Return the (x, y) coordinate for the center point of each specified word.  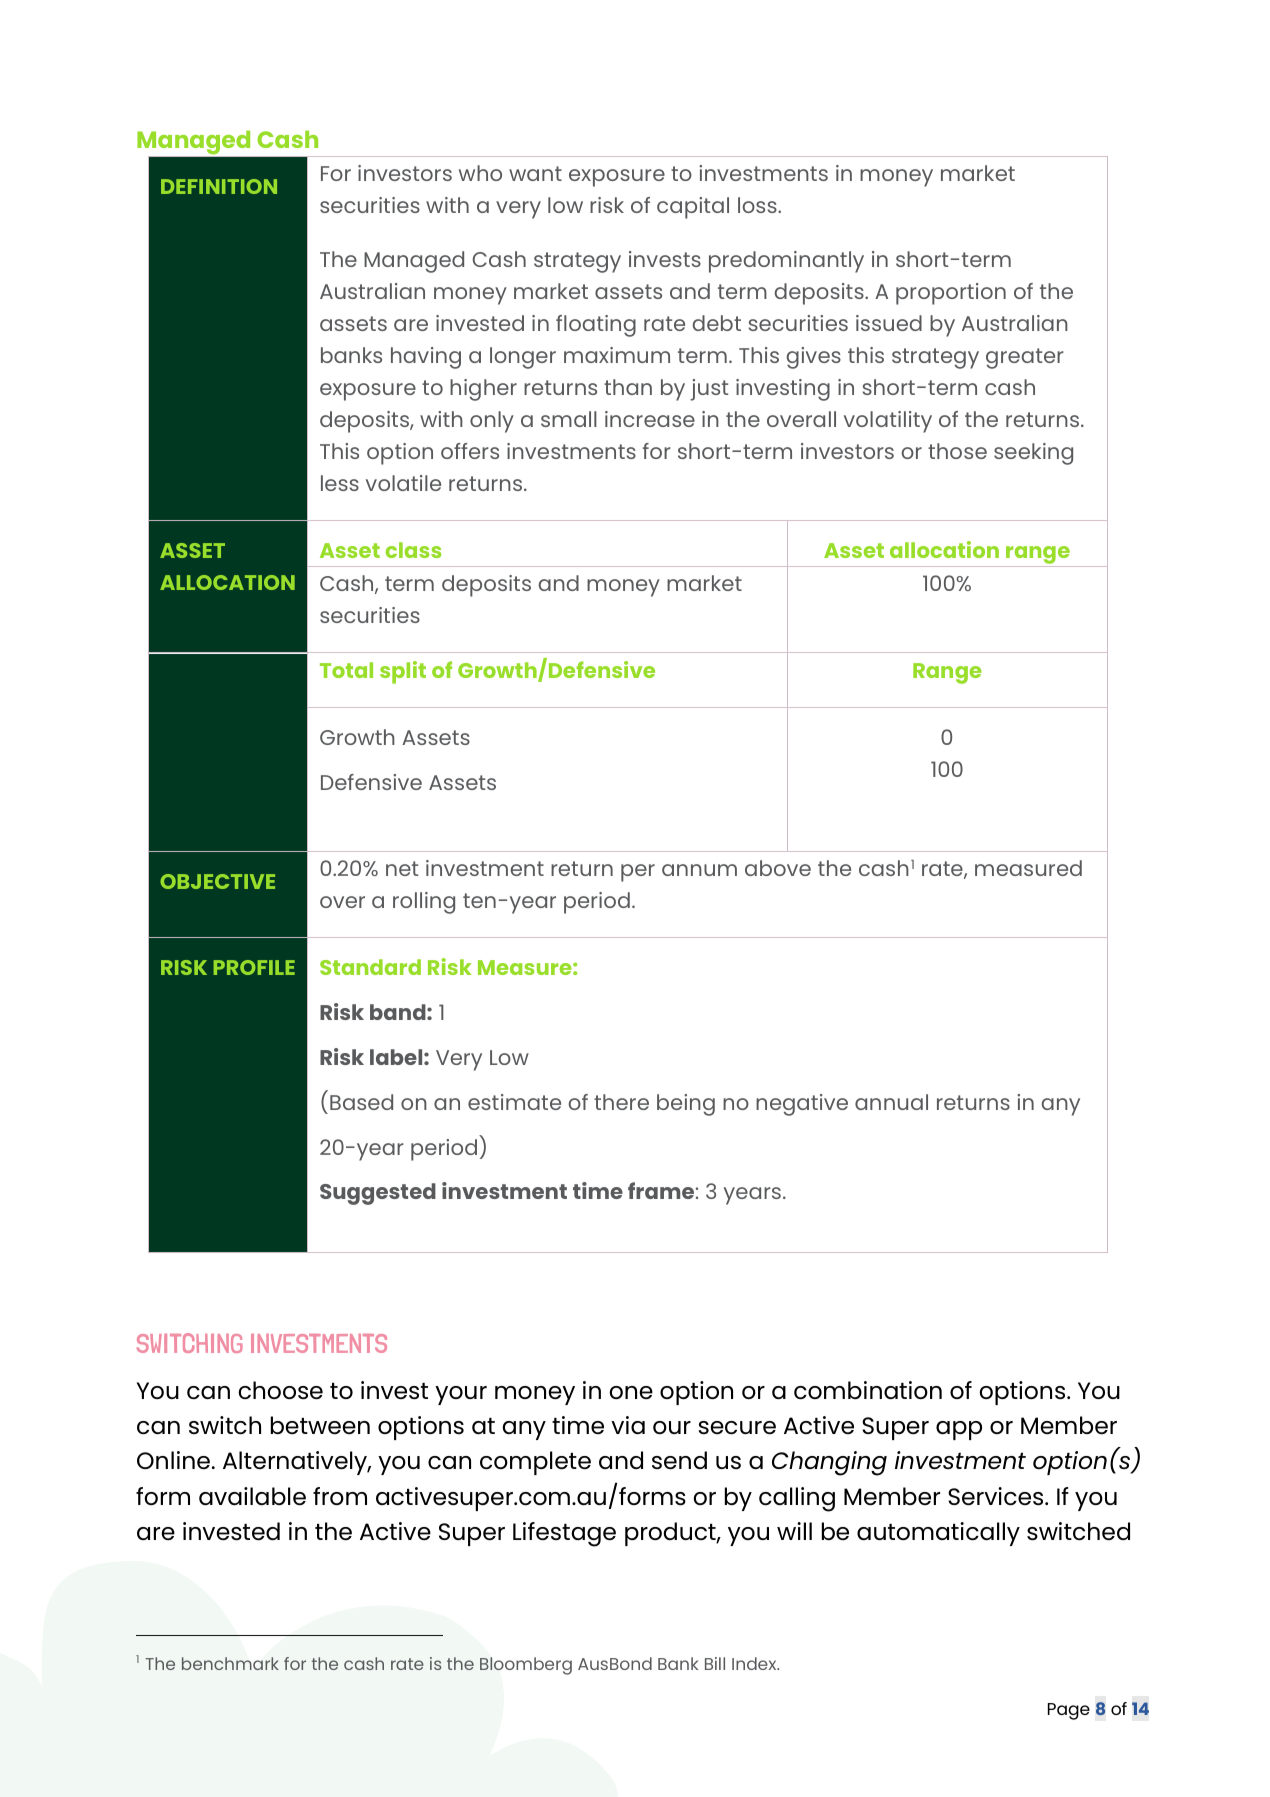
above (778, 868)
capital (693, 208)
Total (346, 670)
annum (699, 870)
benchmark (230, 1663)
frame (661, 1190)
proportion (951, 294)
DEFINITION (219, 186)
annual (891, 1102)
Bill (715, 1663)
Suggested (378, 1194)
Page (1069, 1711)
